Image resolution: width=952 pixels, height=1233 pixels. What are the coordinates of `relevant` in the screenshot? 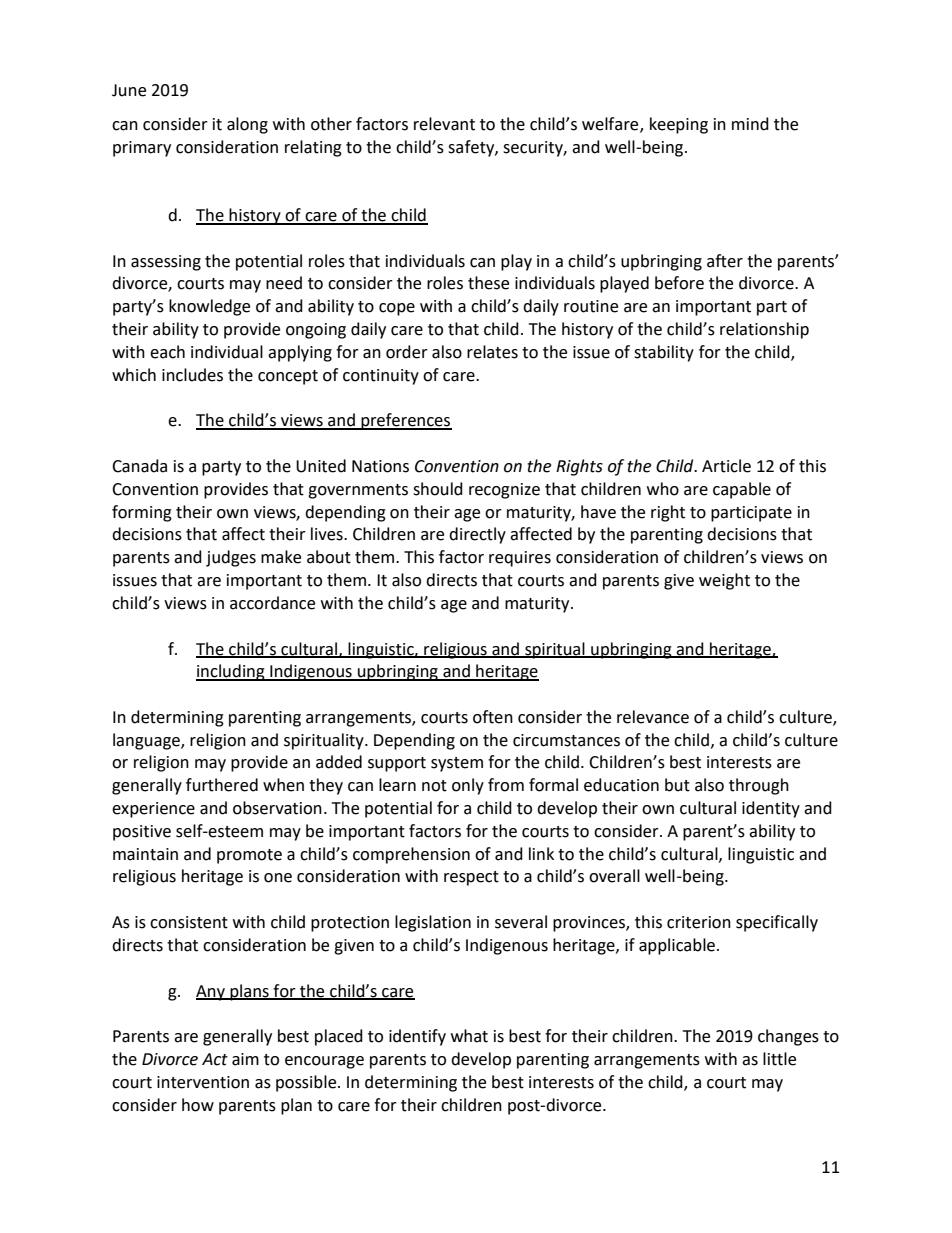 It's located at (444, 124).
